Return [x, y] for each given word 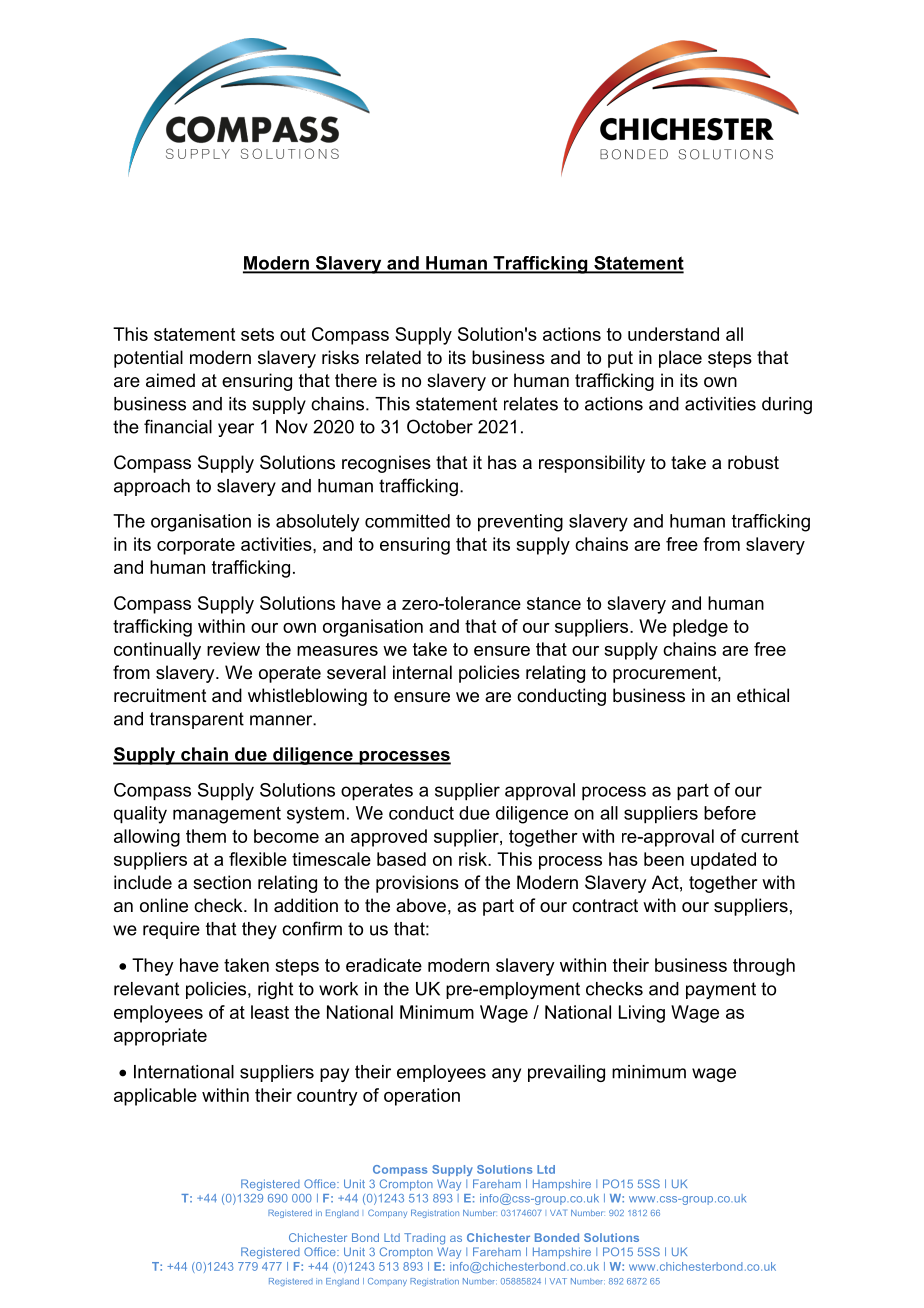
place [680, 359]
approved [389, 838]
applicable [155, 1097]
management [227, 815]
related [393, 357]
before [730, 813]
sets [257, 334]
